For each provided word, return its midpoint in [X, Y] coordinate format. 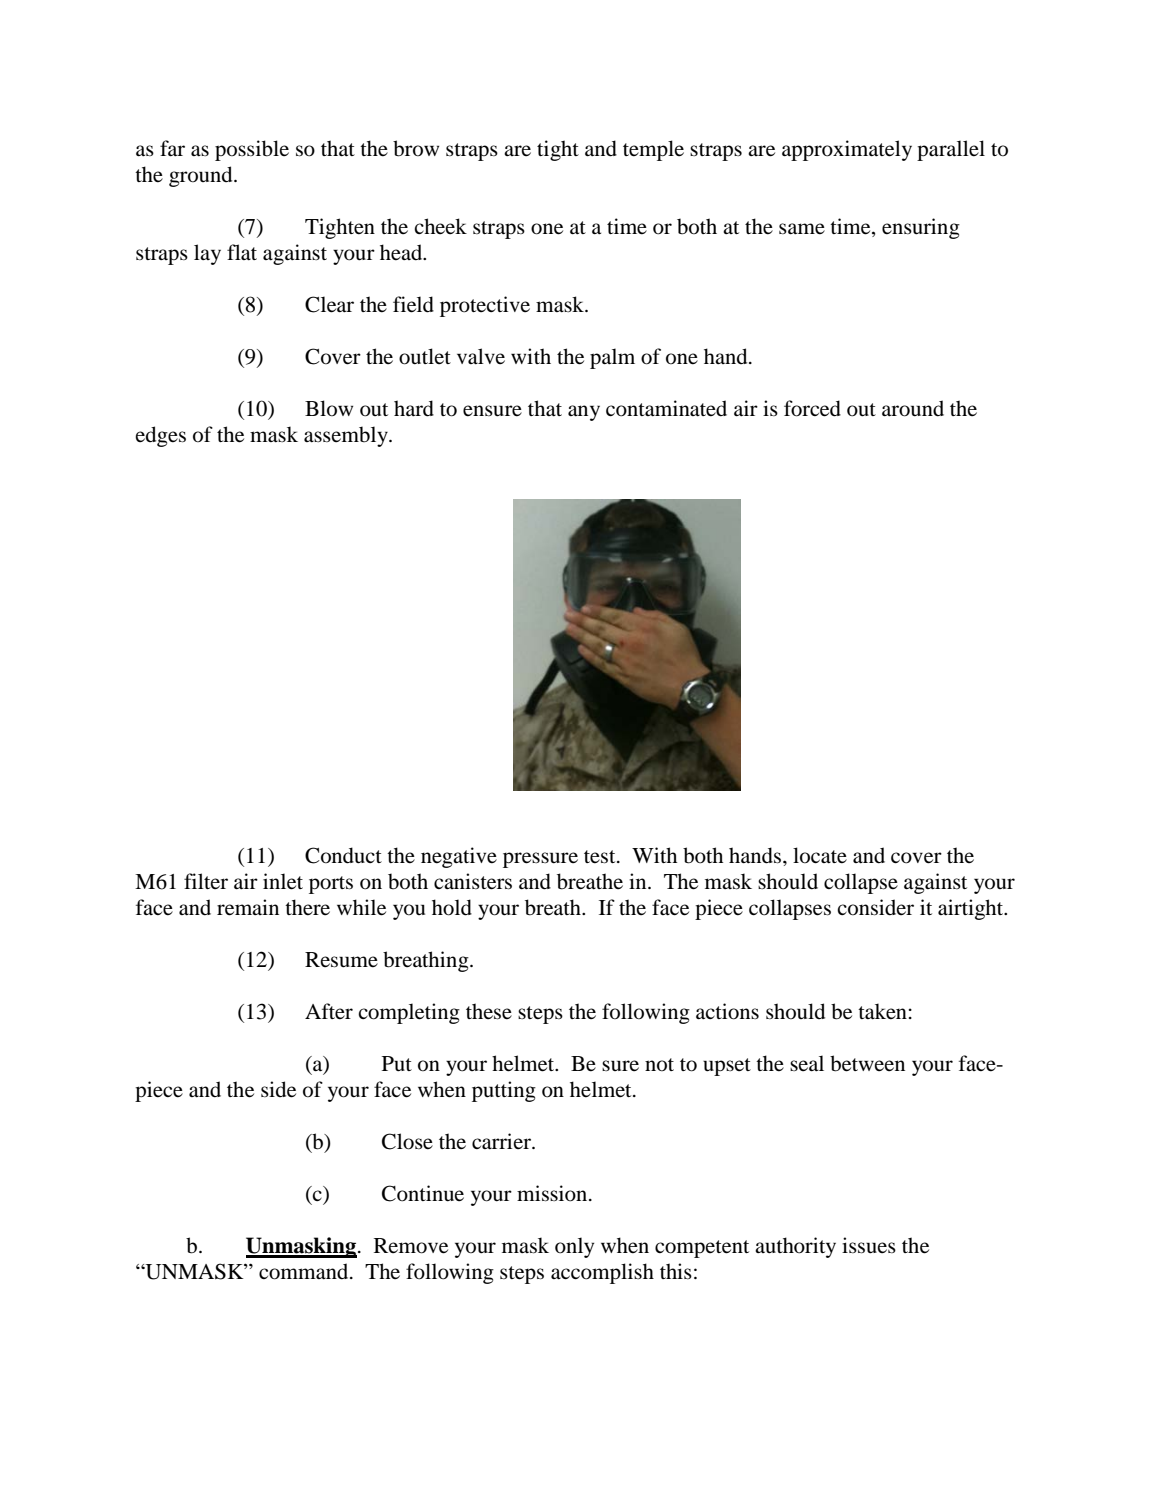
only [574, 1247]
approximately [847, 150]
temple [653, 150]
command [305, 1271]
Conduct [343, 855]
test [601, 857]
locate [820, 855]
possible [252, 150]
